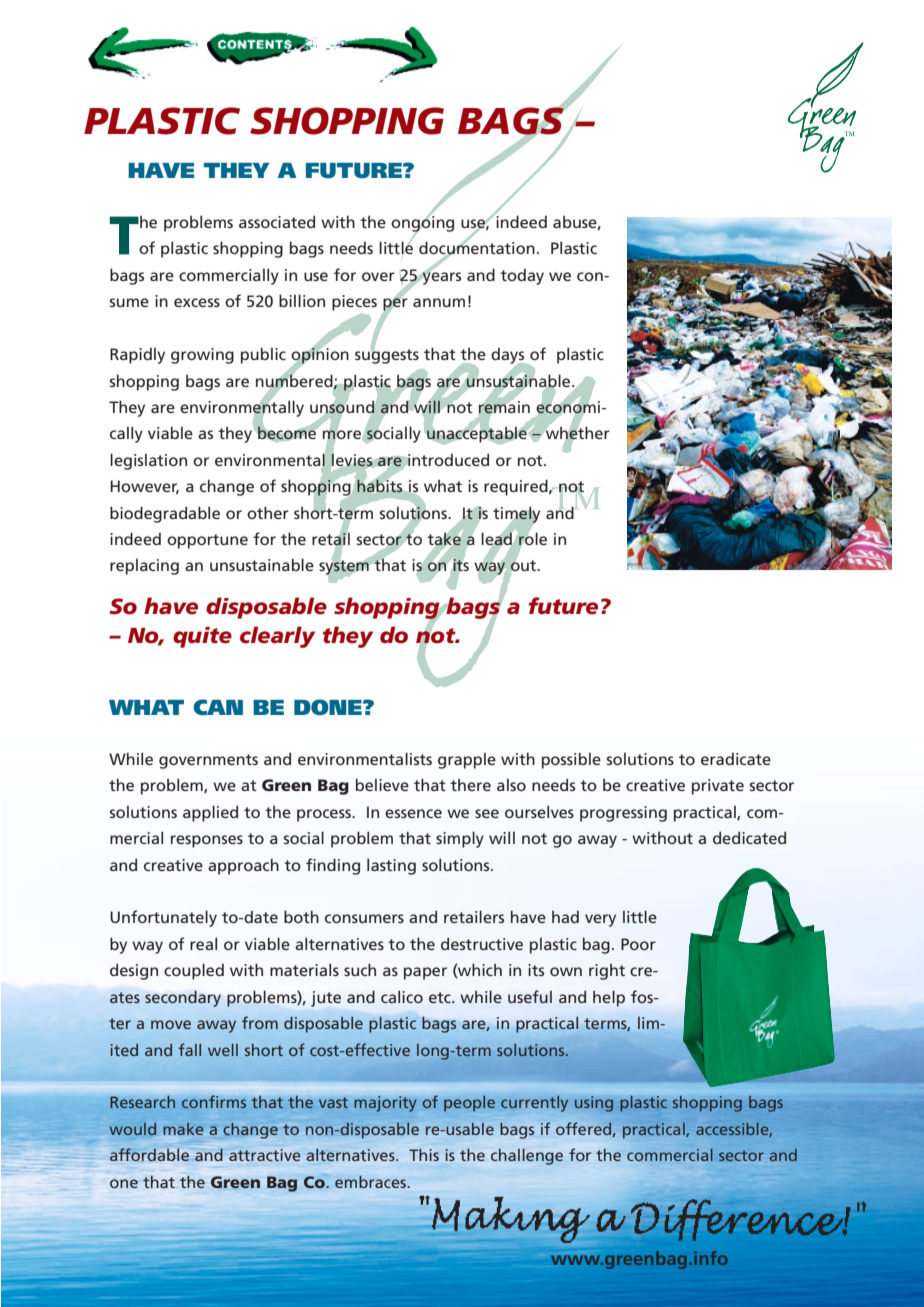 The height and width of the image is (1307, 924). I want to click on take, so click(444, 539).
